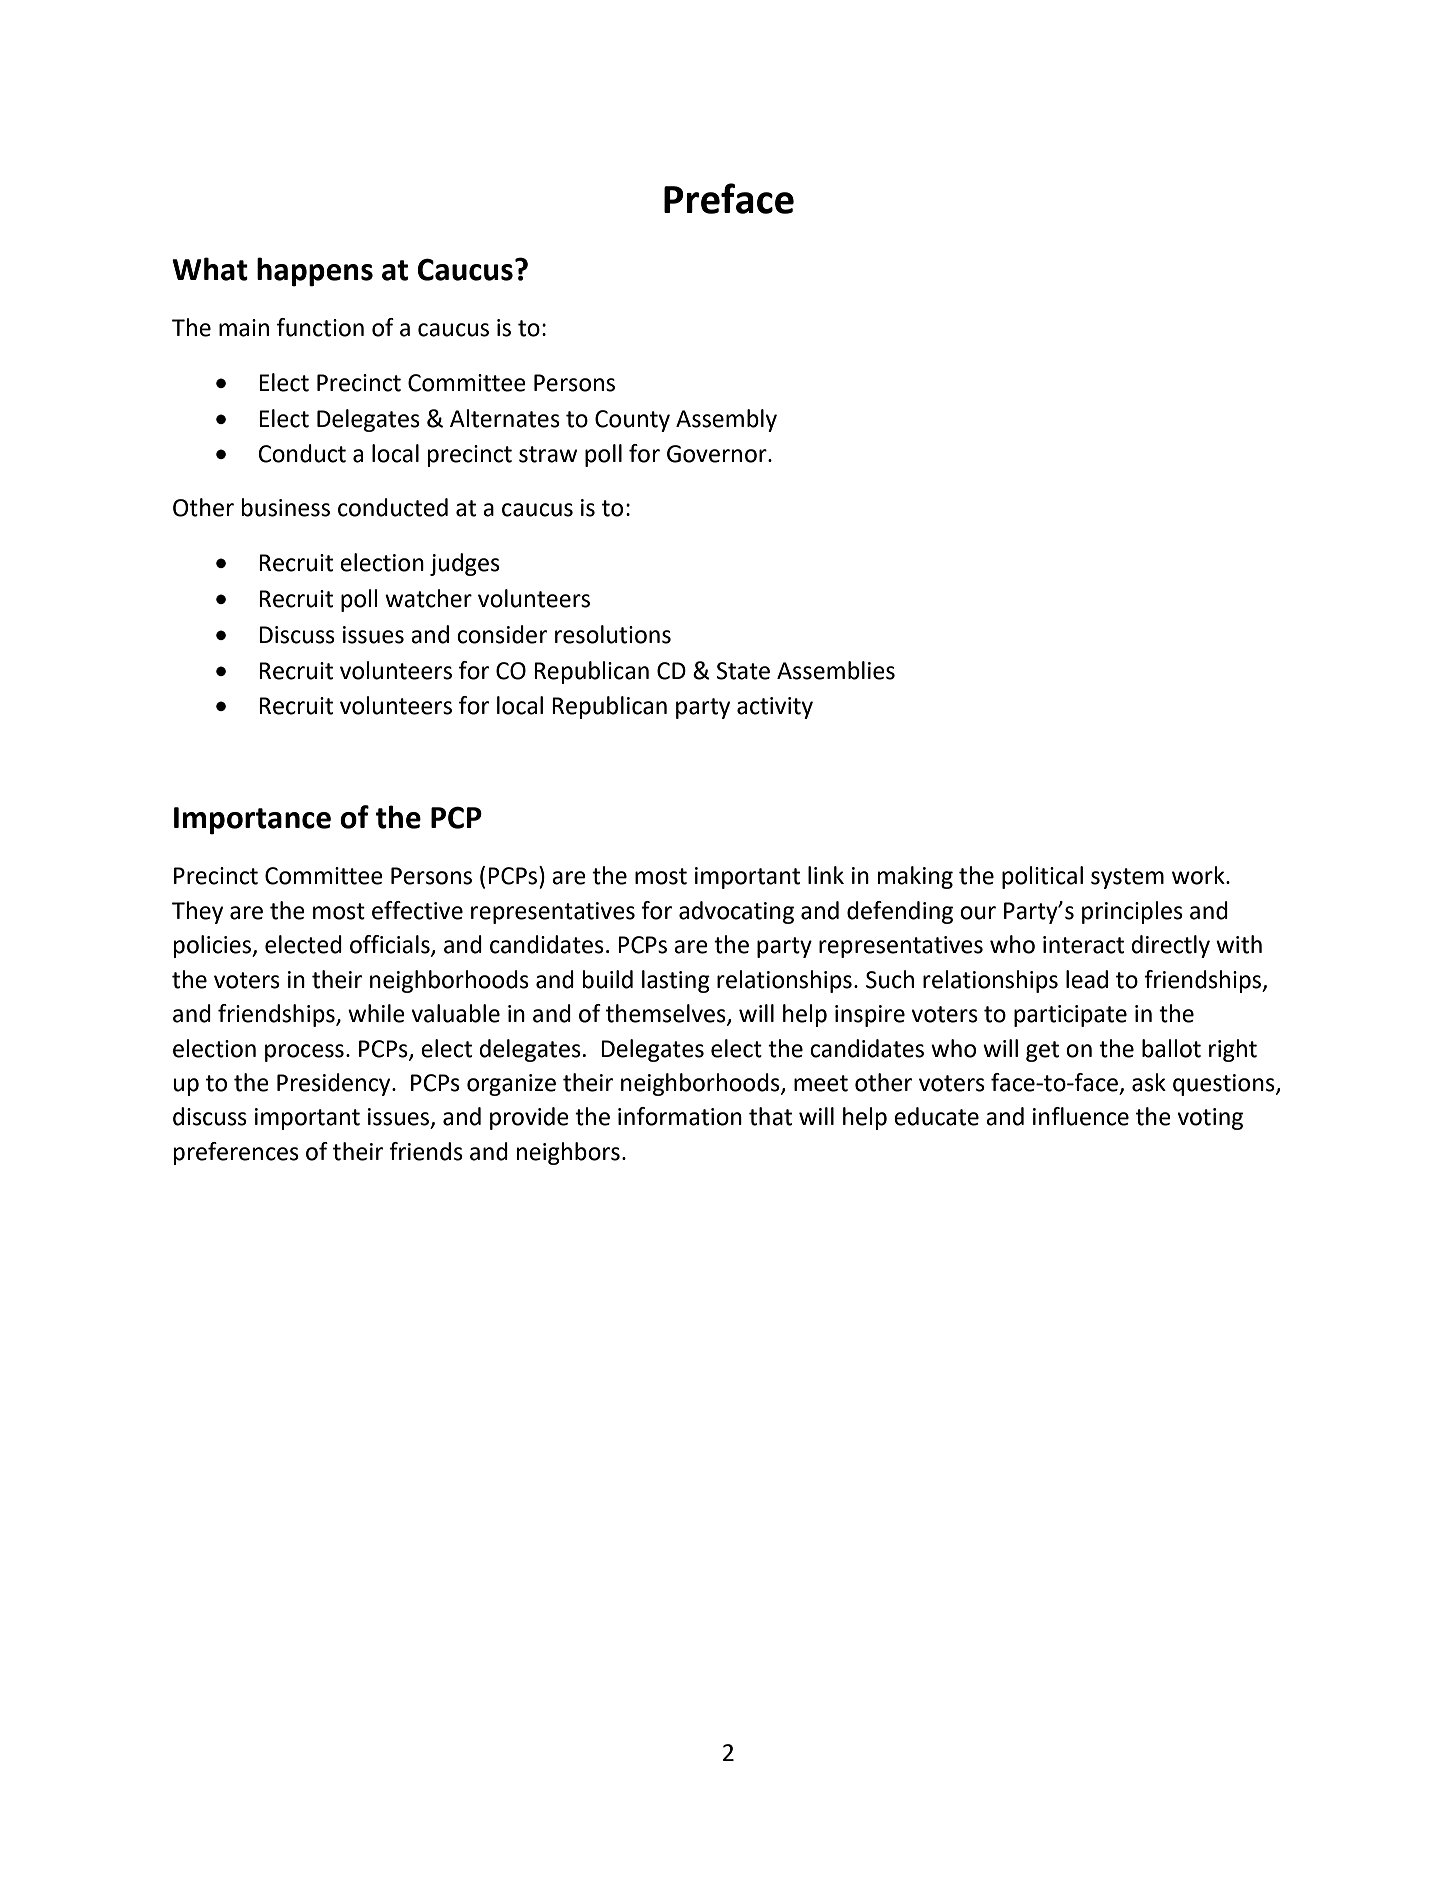  I want to click on system, so click(1127, 878).
